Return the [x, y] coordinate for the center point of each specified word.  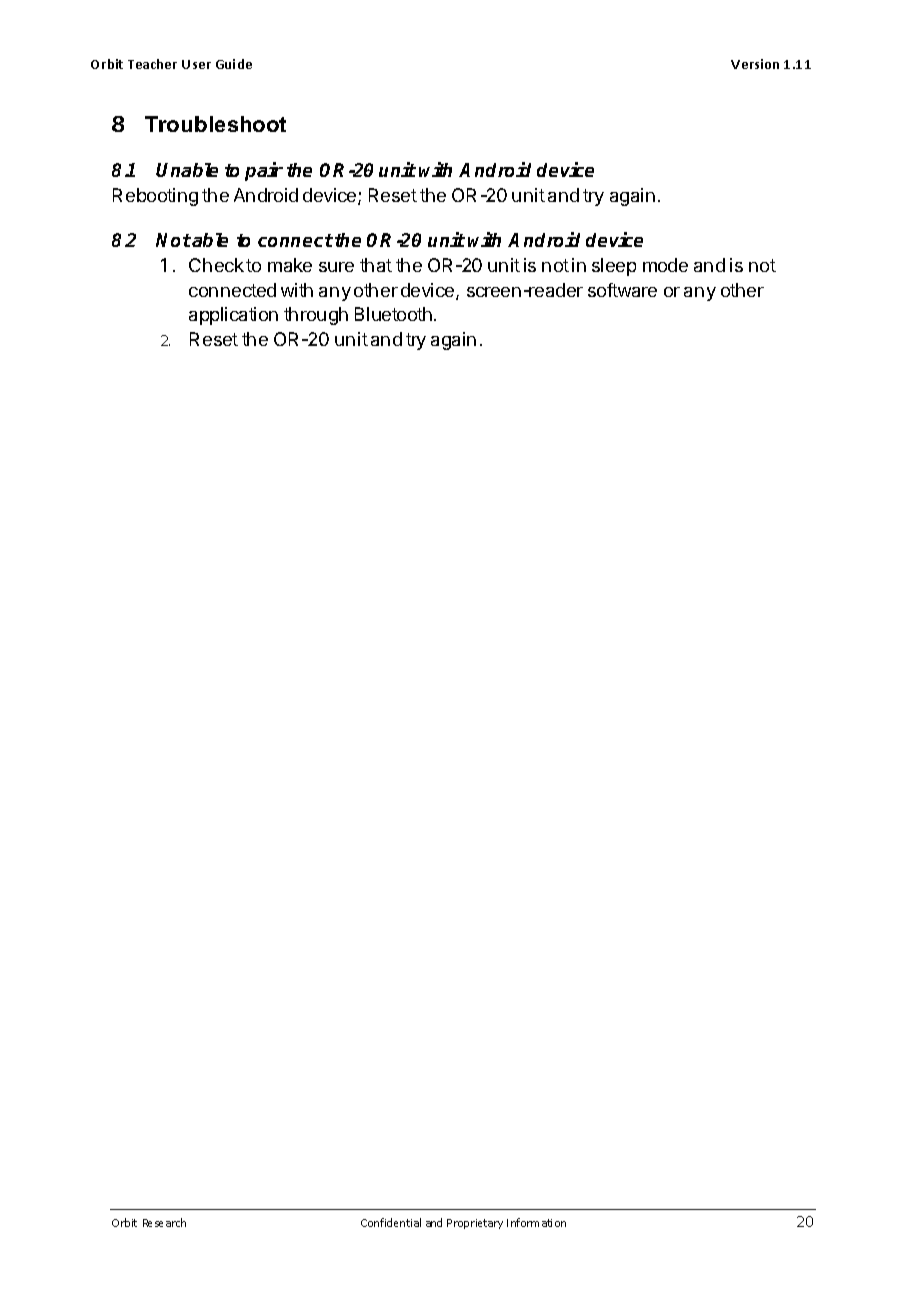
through [316, 316]
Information [536, 1222]
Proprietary [475, 1224]
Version [755, 64]
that [376, 265]
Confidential [391, 1222]
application [233, 316]
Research [164, 1222]
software [622, 290]
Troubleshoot [215, 124]
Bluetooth [393, 314]
